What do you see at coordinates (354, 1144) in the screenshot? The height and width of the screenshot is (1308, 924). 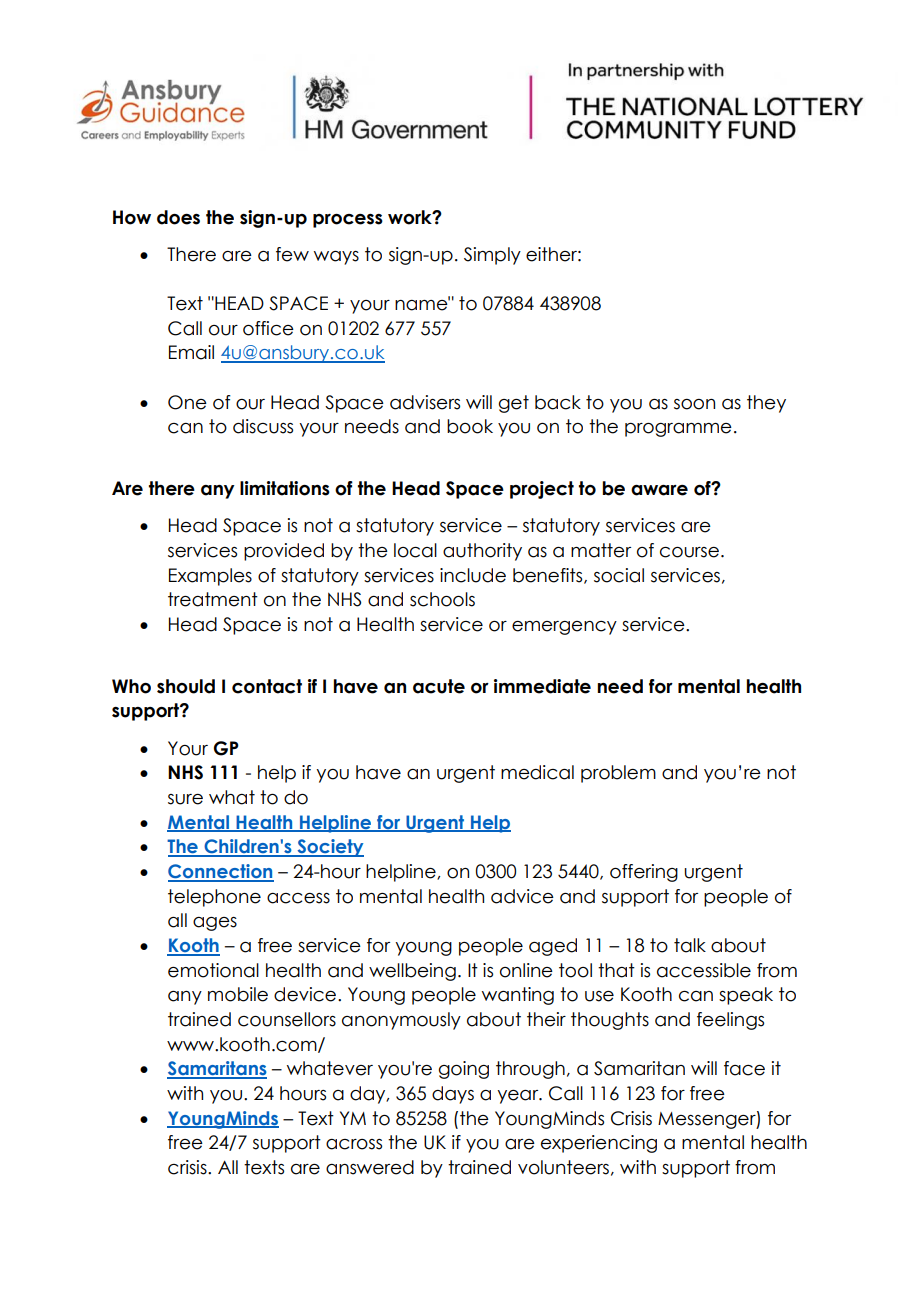 I see `across` at bounding box center [354, 1144].
